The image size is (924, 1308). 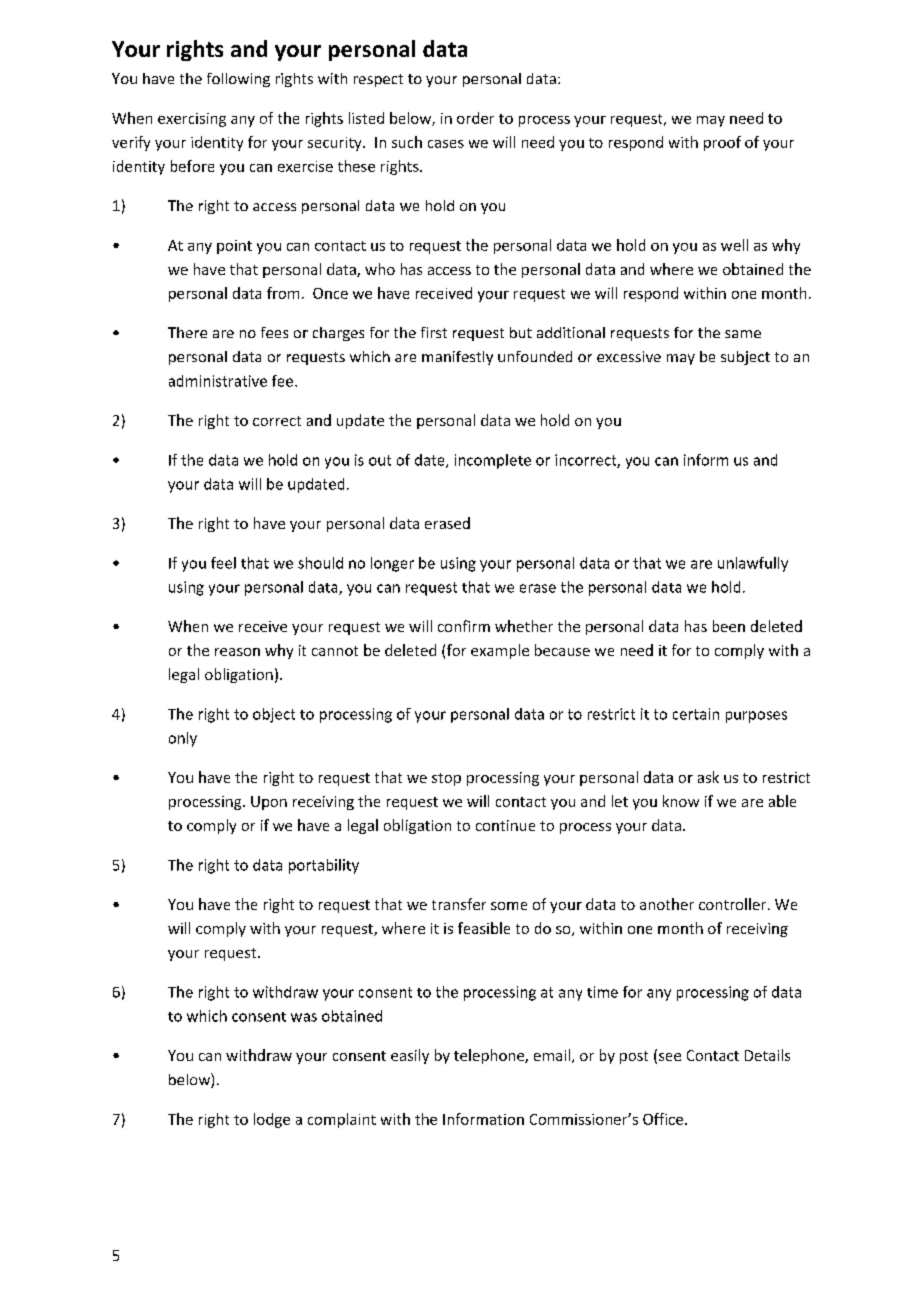 What do you see at coordinates (475, 118) in the screenshot?
I see `order` at bounding box center [475, 118].
